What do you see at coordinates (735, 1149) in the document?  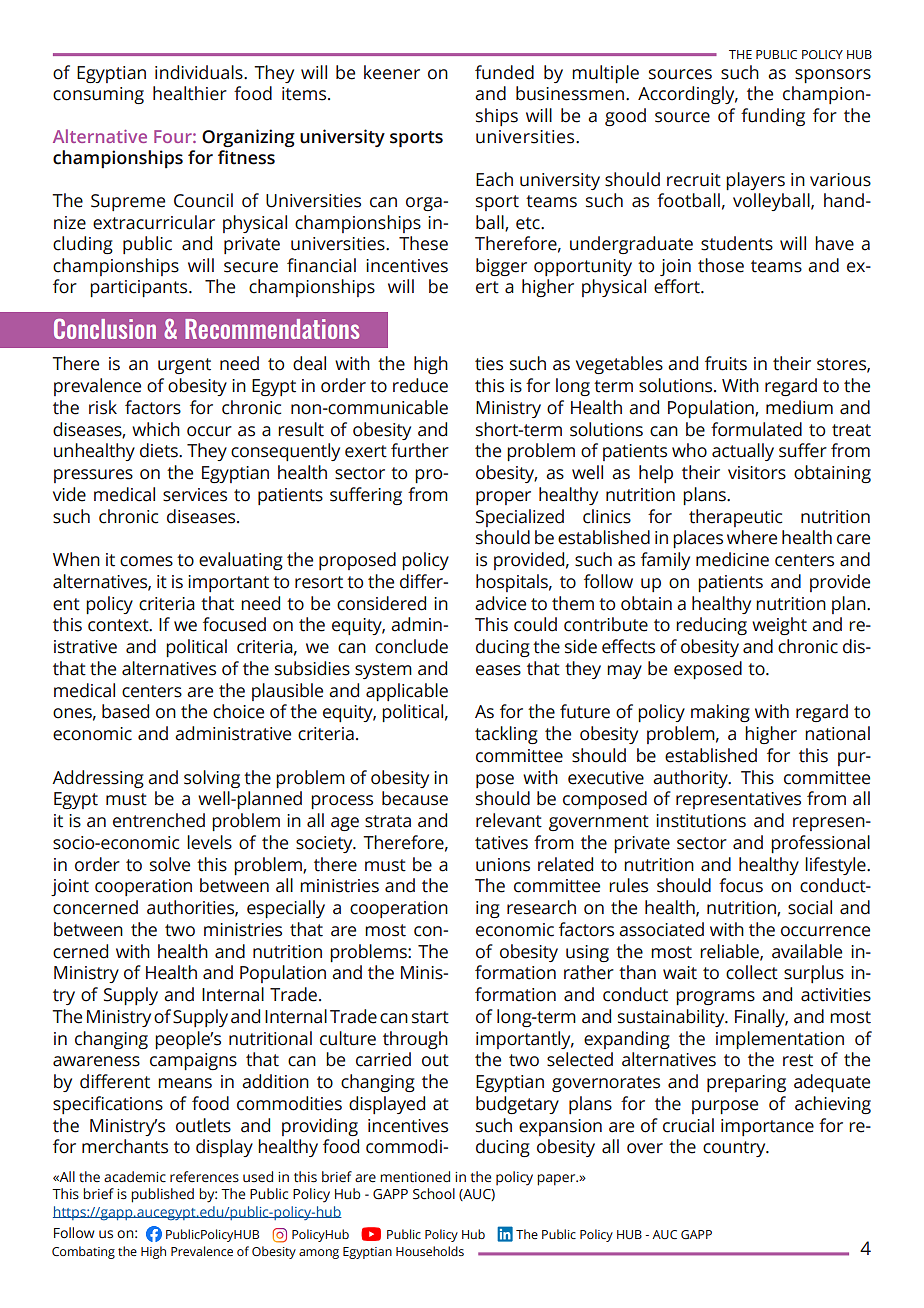 I see `country` at bounding box center [735, 1149].
